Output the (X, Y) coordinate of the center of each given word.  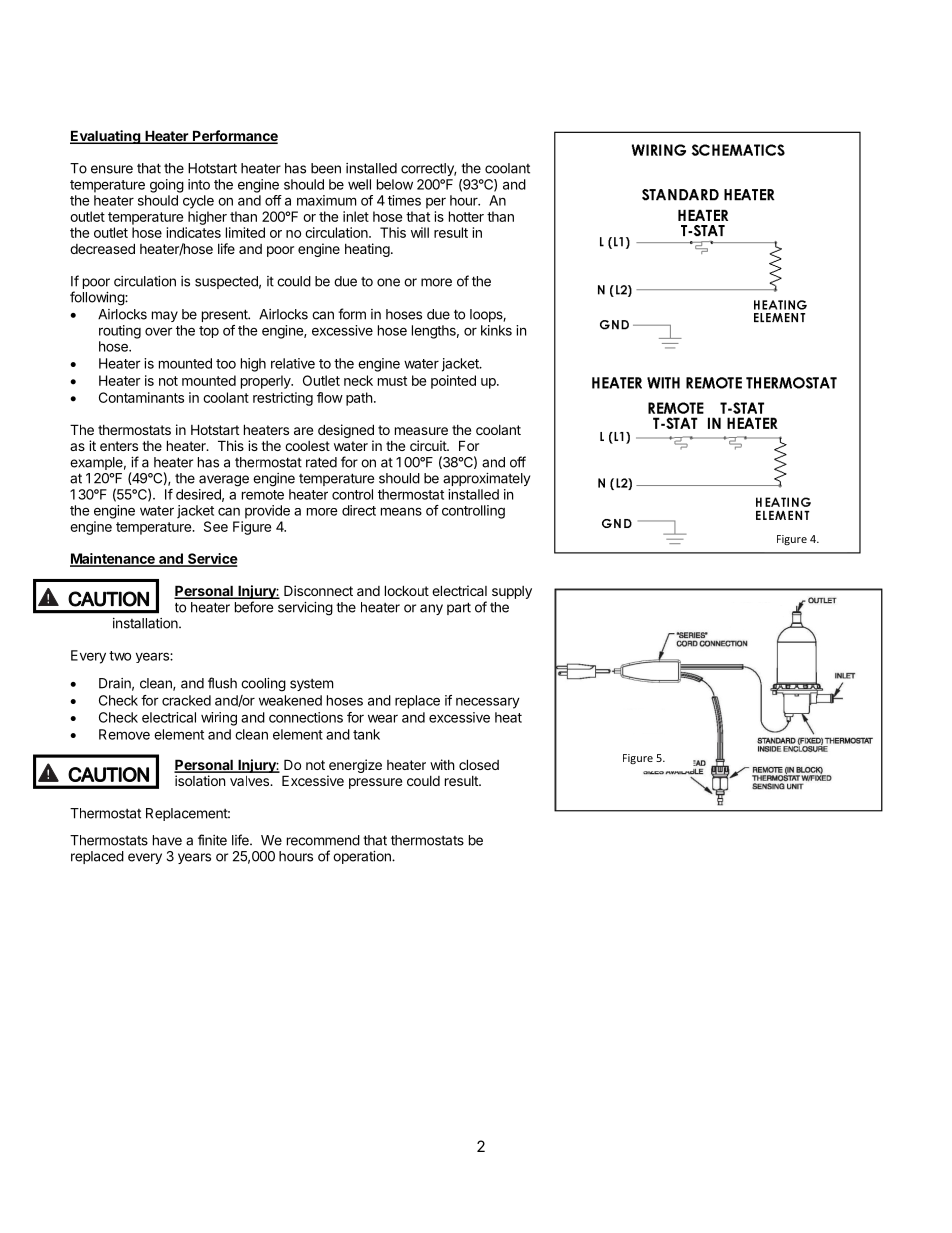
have (167, 840)
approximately (486, 479)
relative (293, 363)
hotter (466, 216)
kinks (496, 330)
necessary (488, 703)
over (159, 331)
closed (479, 764)
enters (119, 446)
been (326, 168)
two (120, 656)
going (167, 186)
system (311, 685)
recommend (323, 840)
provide (267, 512)
